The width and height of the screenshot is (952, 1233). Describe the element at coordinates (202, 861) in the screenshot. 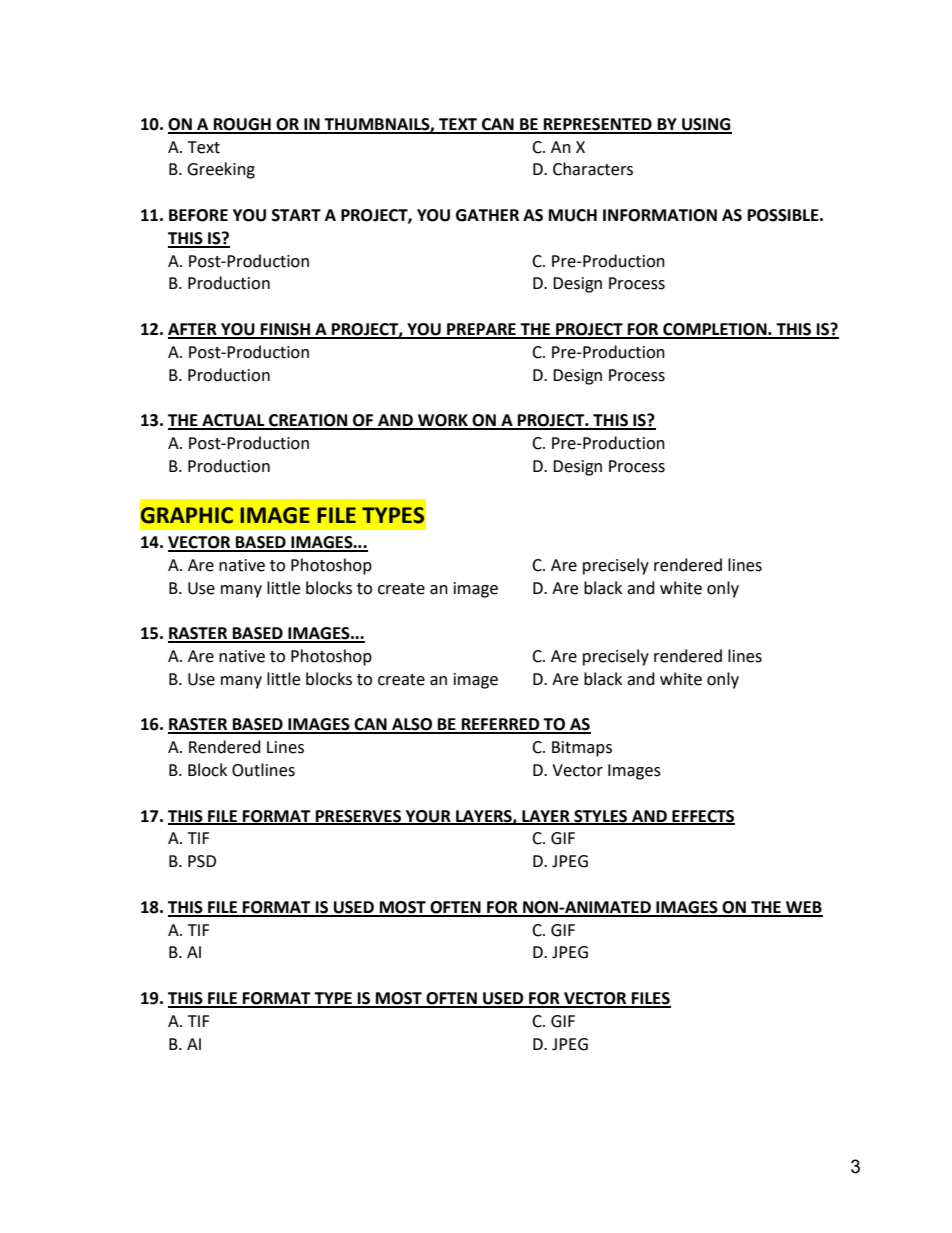

I see `PSD` at that location.
